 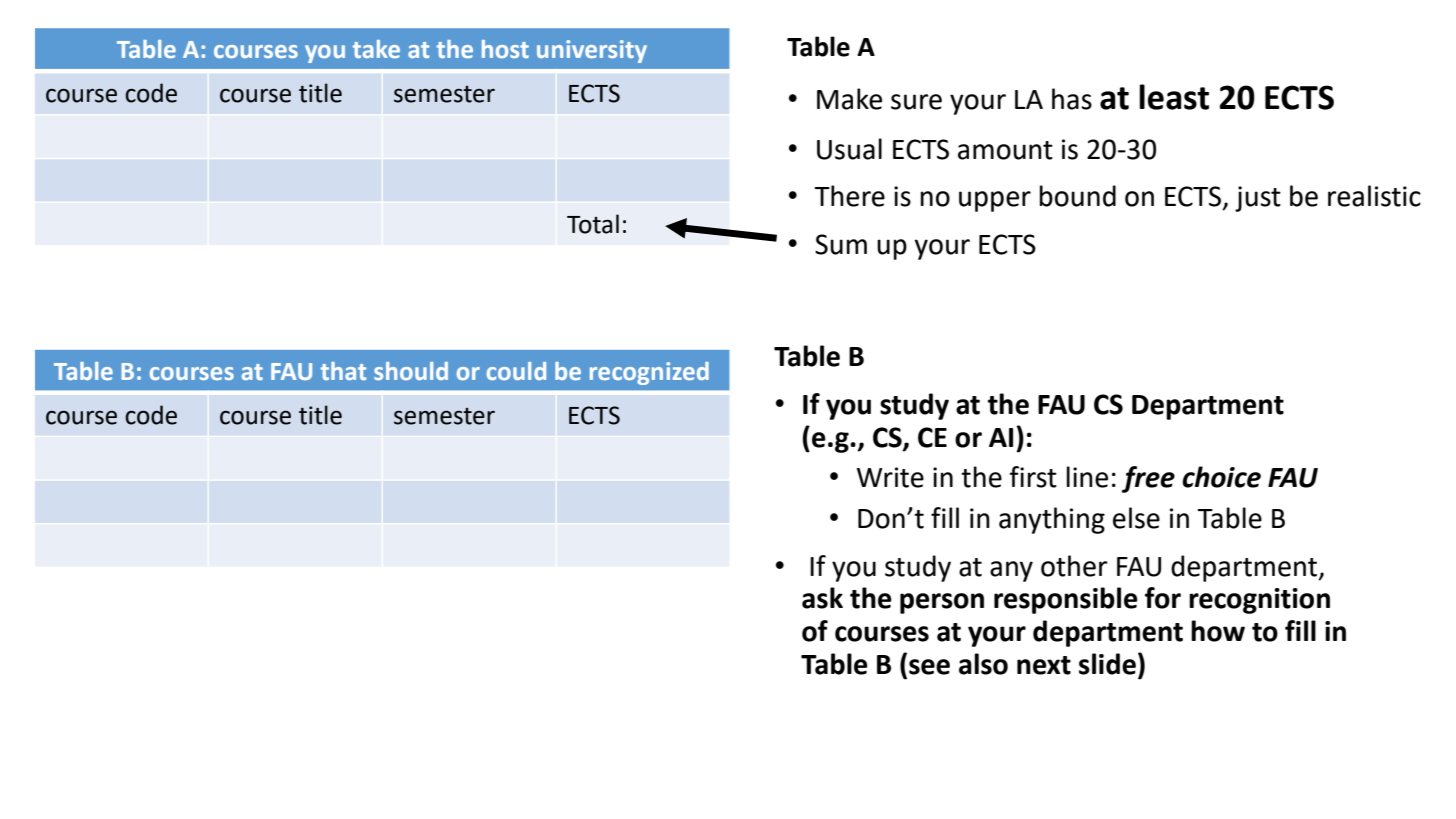 I want to click on just, so click(x=1258, y=199).
